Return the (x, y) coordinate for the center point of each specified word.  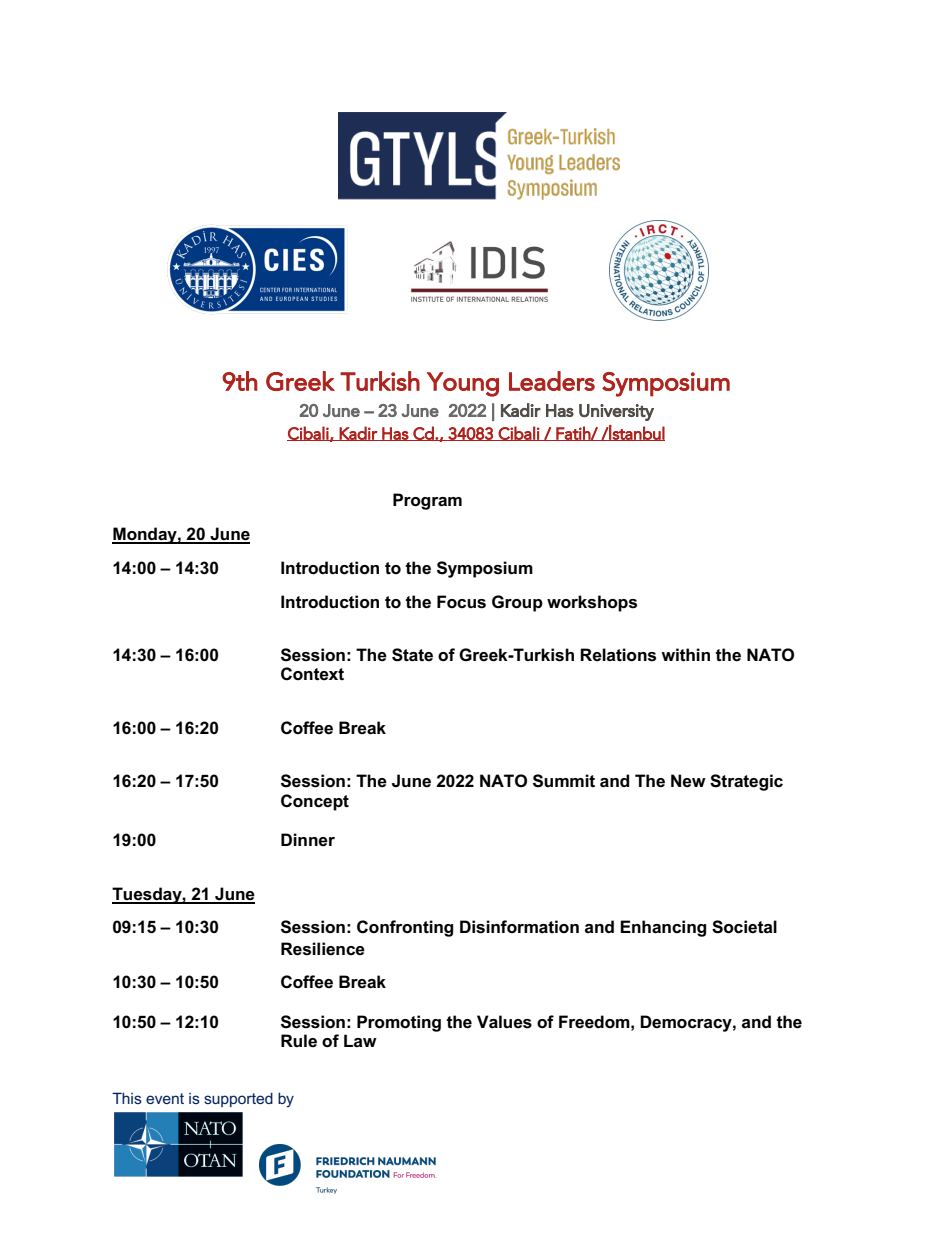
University (616, 412)
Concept (315, 802)
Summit (564, 781)
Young (463, 384)
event (165, 1098)
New (688, 781)
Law (360, 1040)
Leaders (552, 381)
